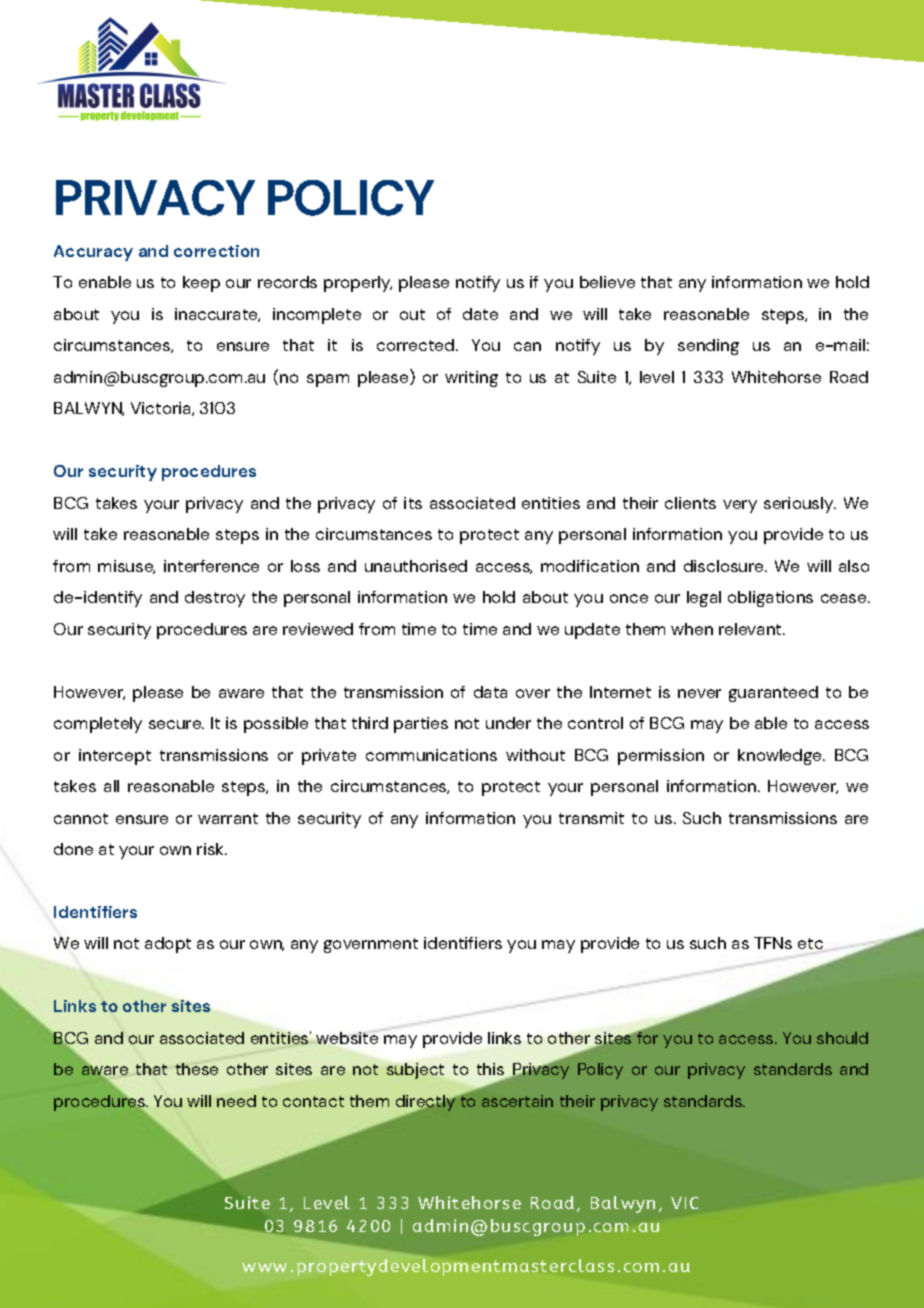  Describe the element at coordinates (781, 757) in the screenshot. I see `knowledge` at that location.
